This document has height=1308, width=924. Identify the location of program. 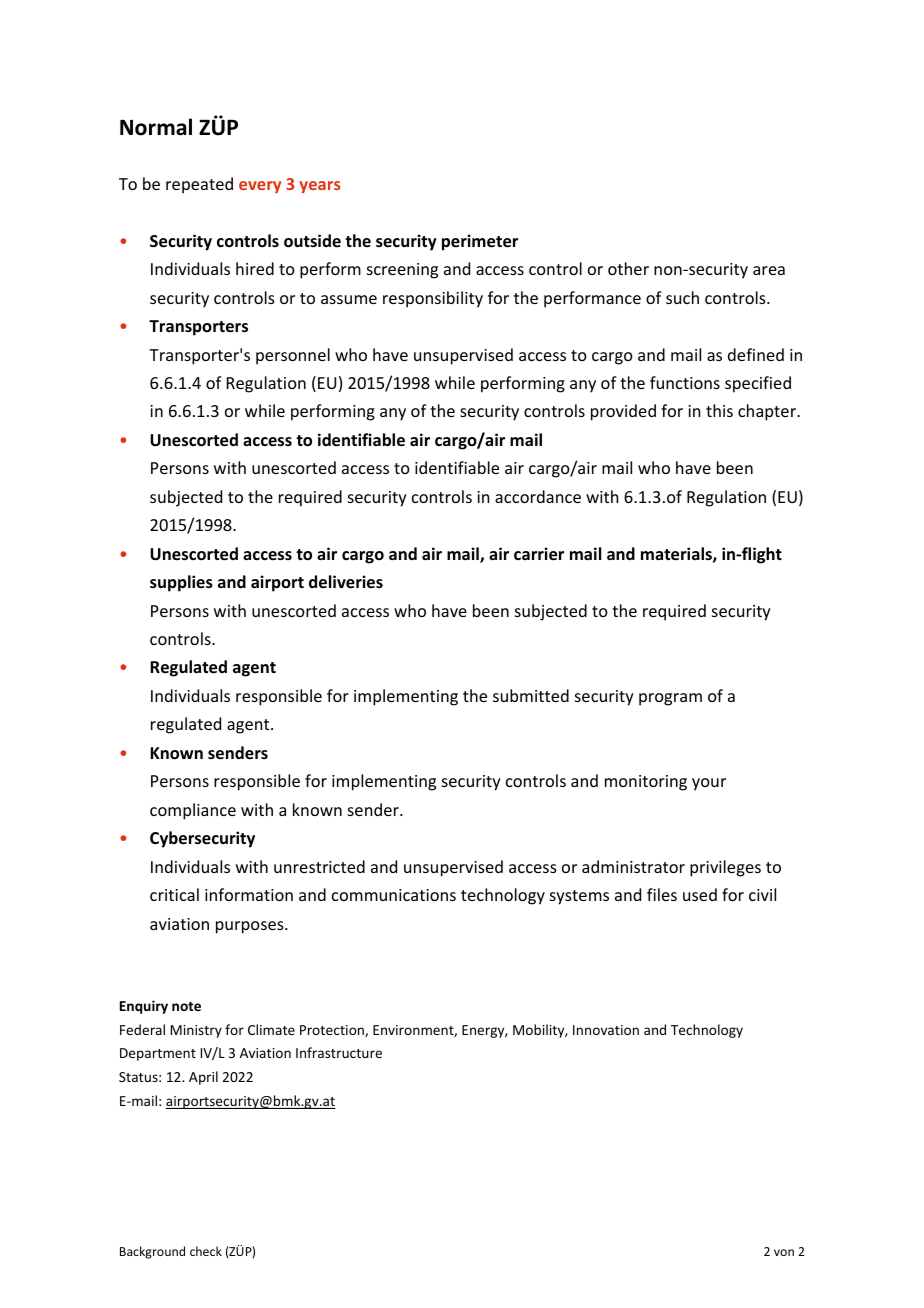
(670, 699).
